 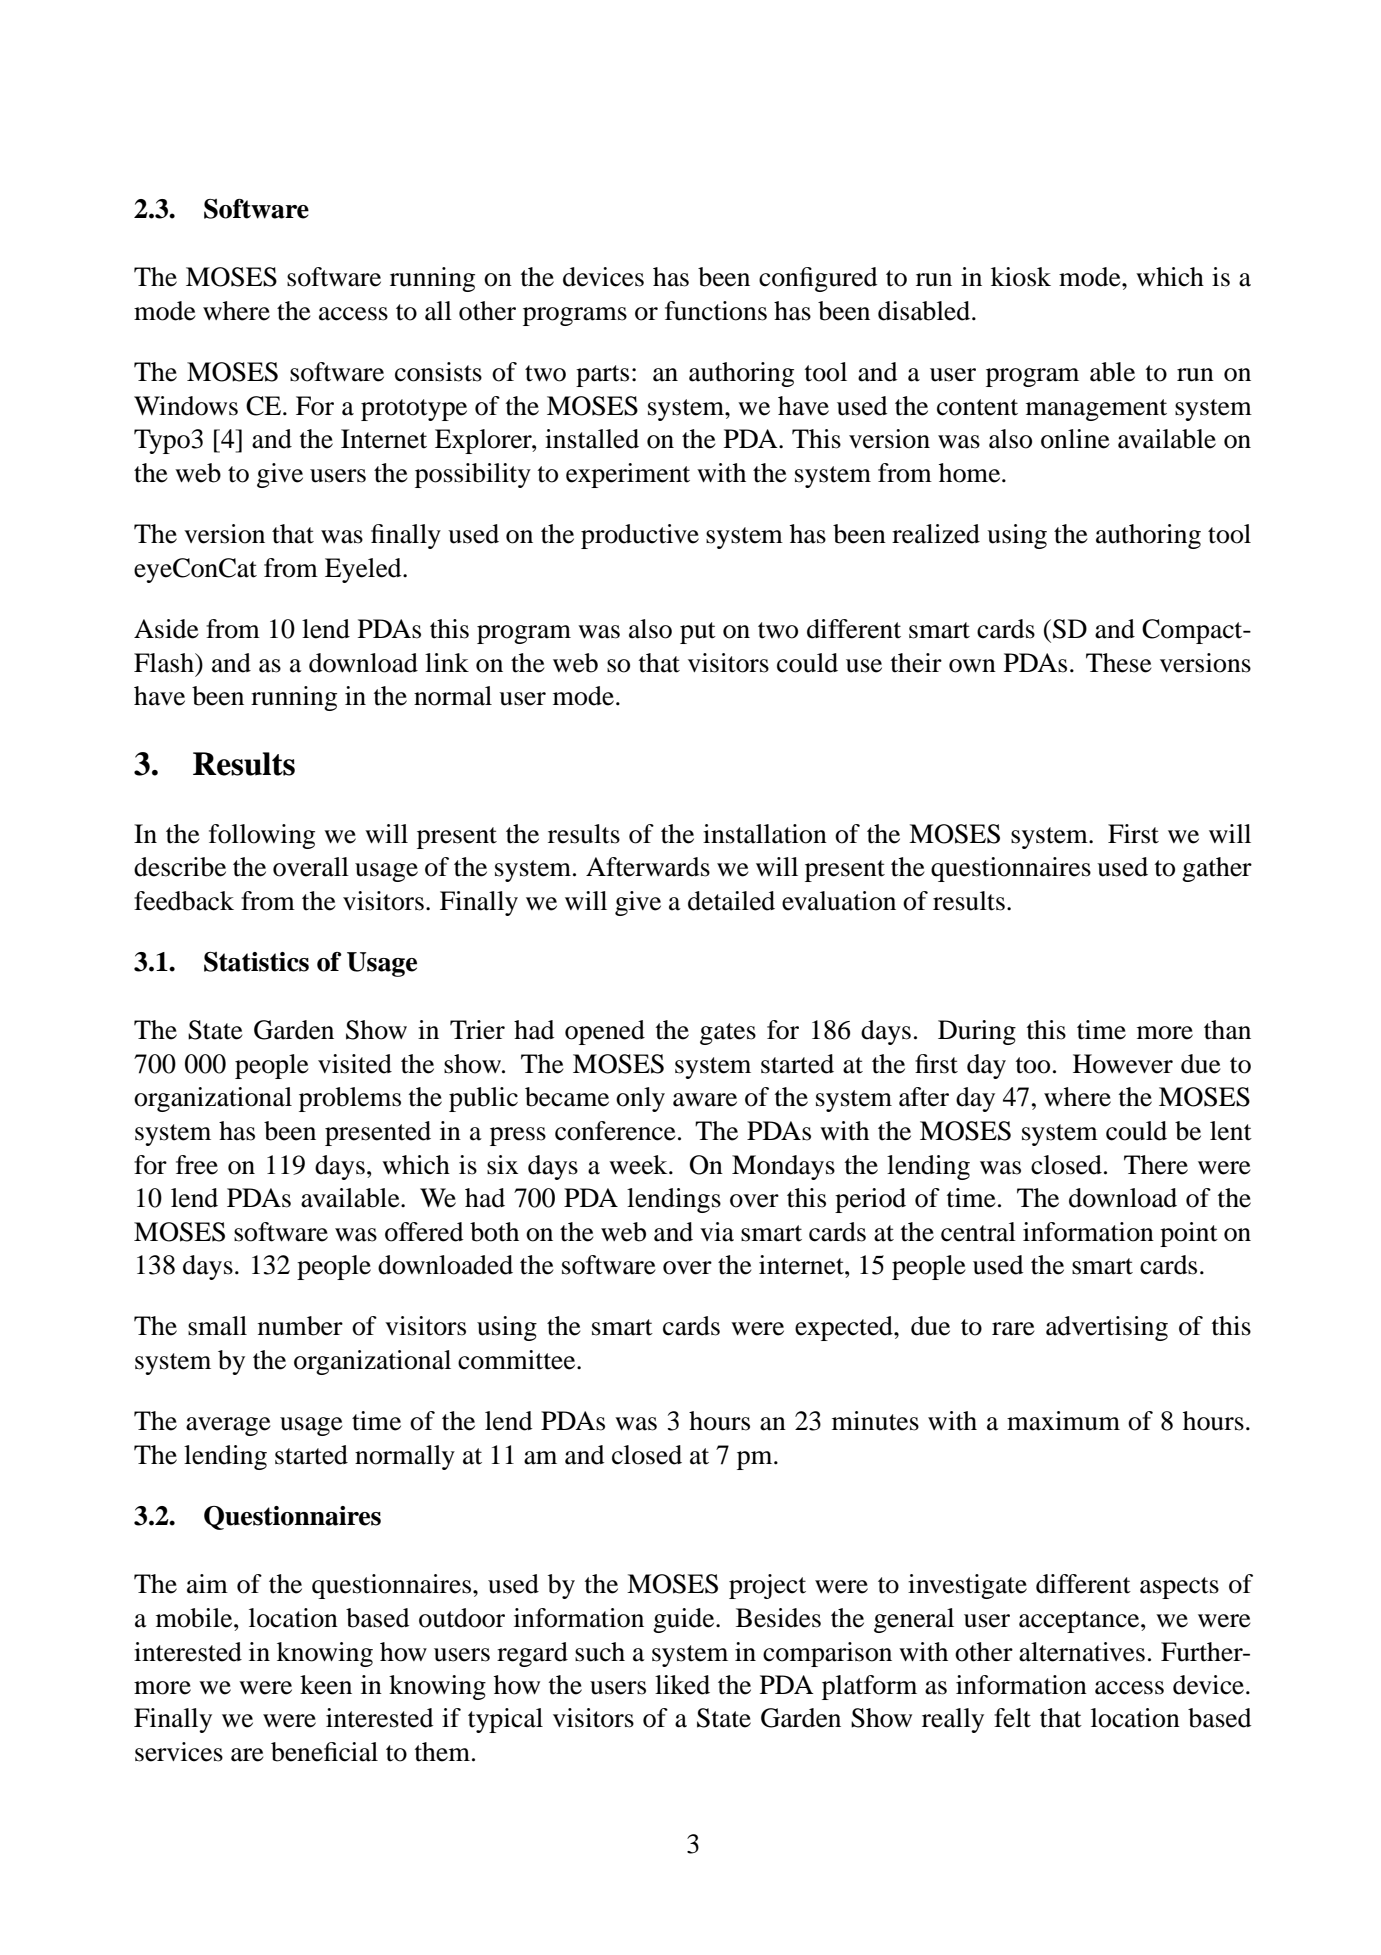 What do you see at coordinates (1123, 1064) in the page?
I see `However` at bounding box center [1123, 1064].
